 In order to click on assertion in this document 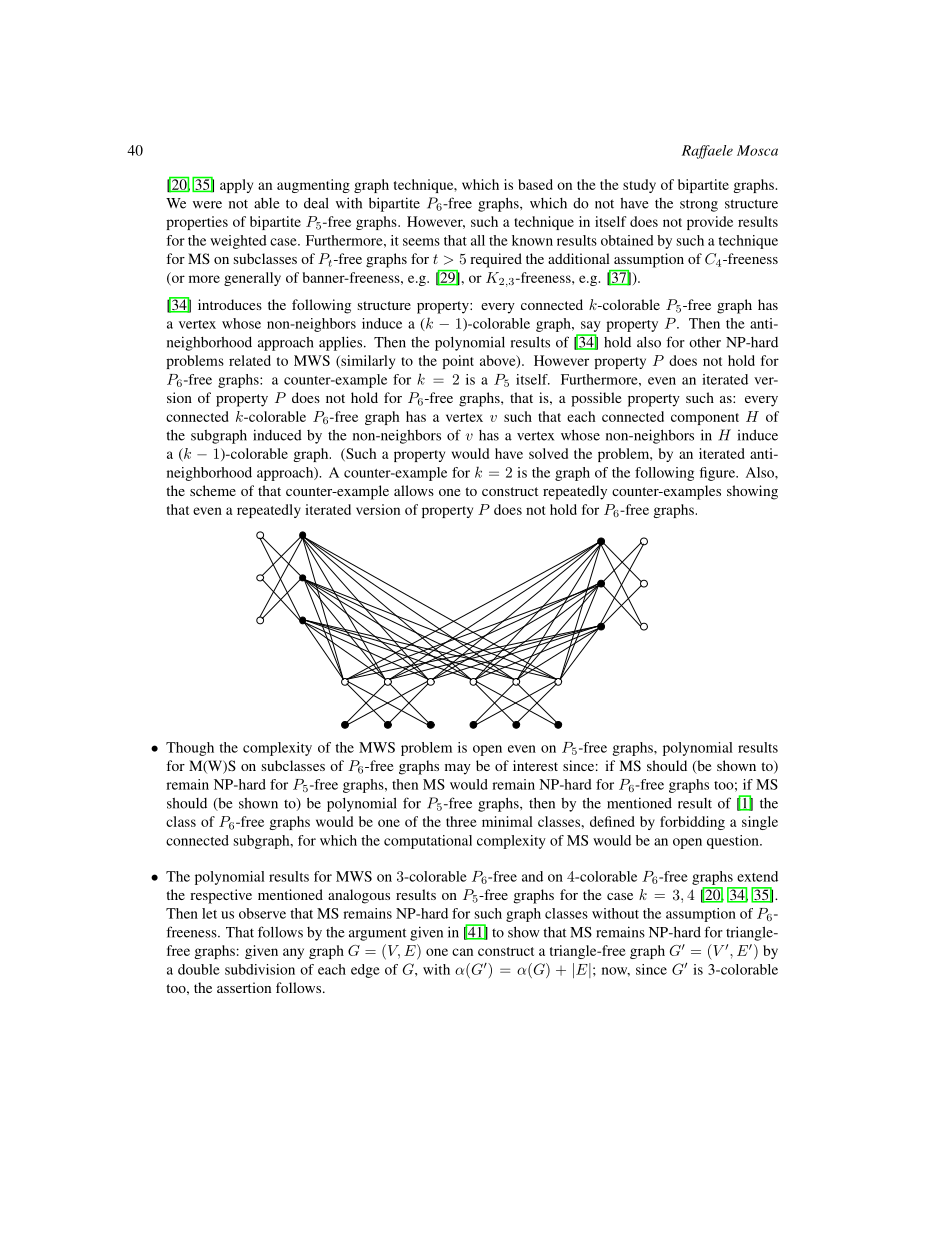, I will do `click(244, 987)`.
